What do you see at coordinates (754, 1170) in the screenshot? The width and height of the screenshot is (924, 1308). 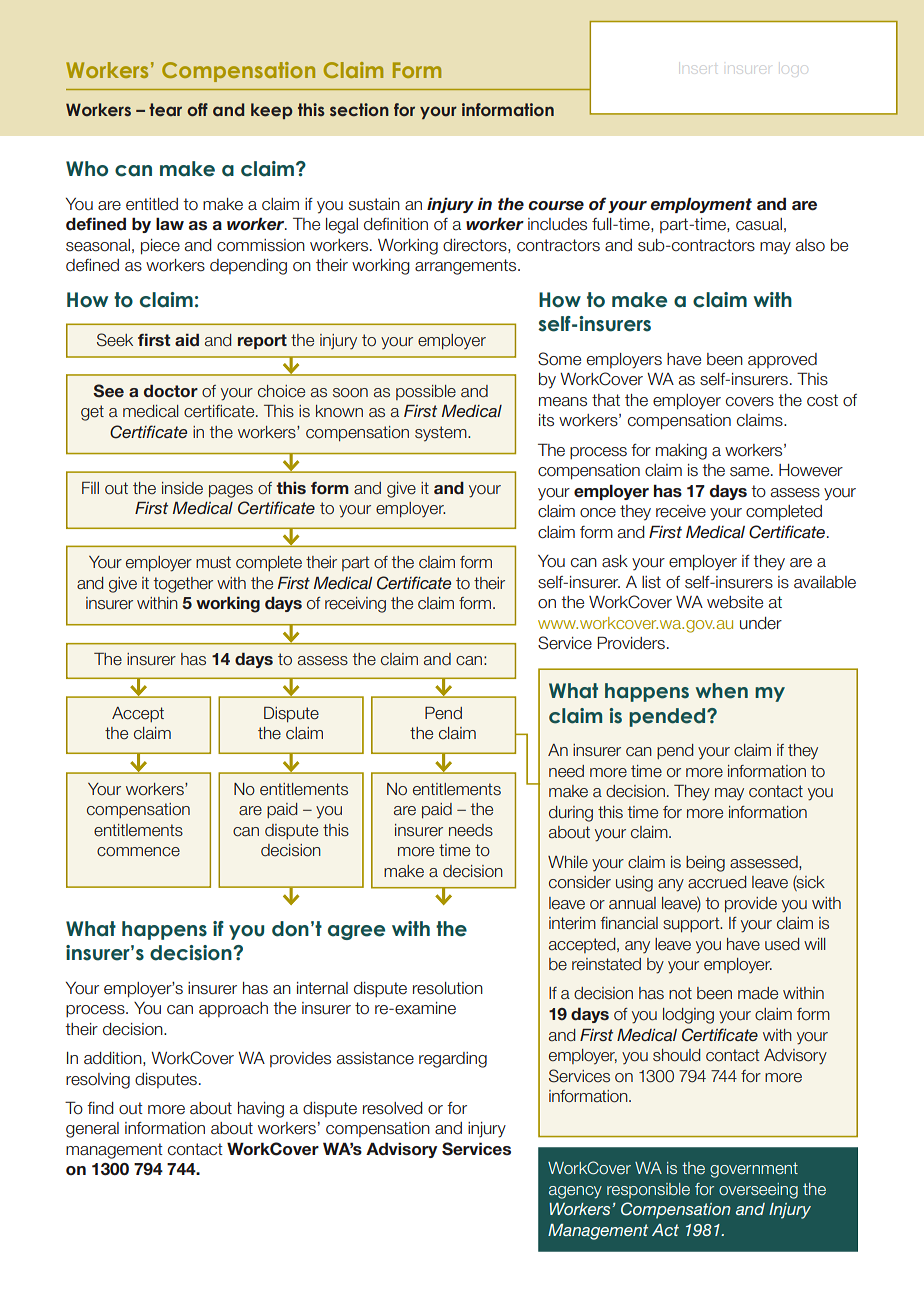 I see `government` at bounding box center [754, 1170].
